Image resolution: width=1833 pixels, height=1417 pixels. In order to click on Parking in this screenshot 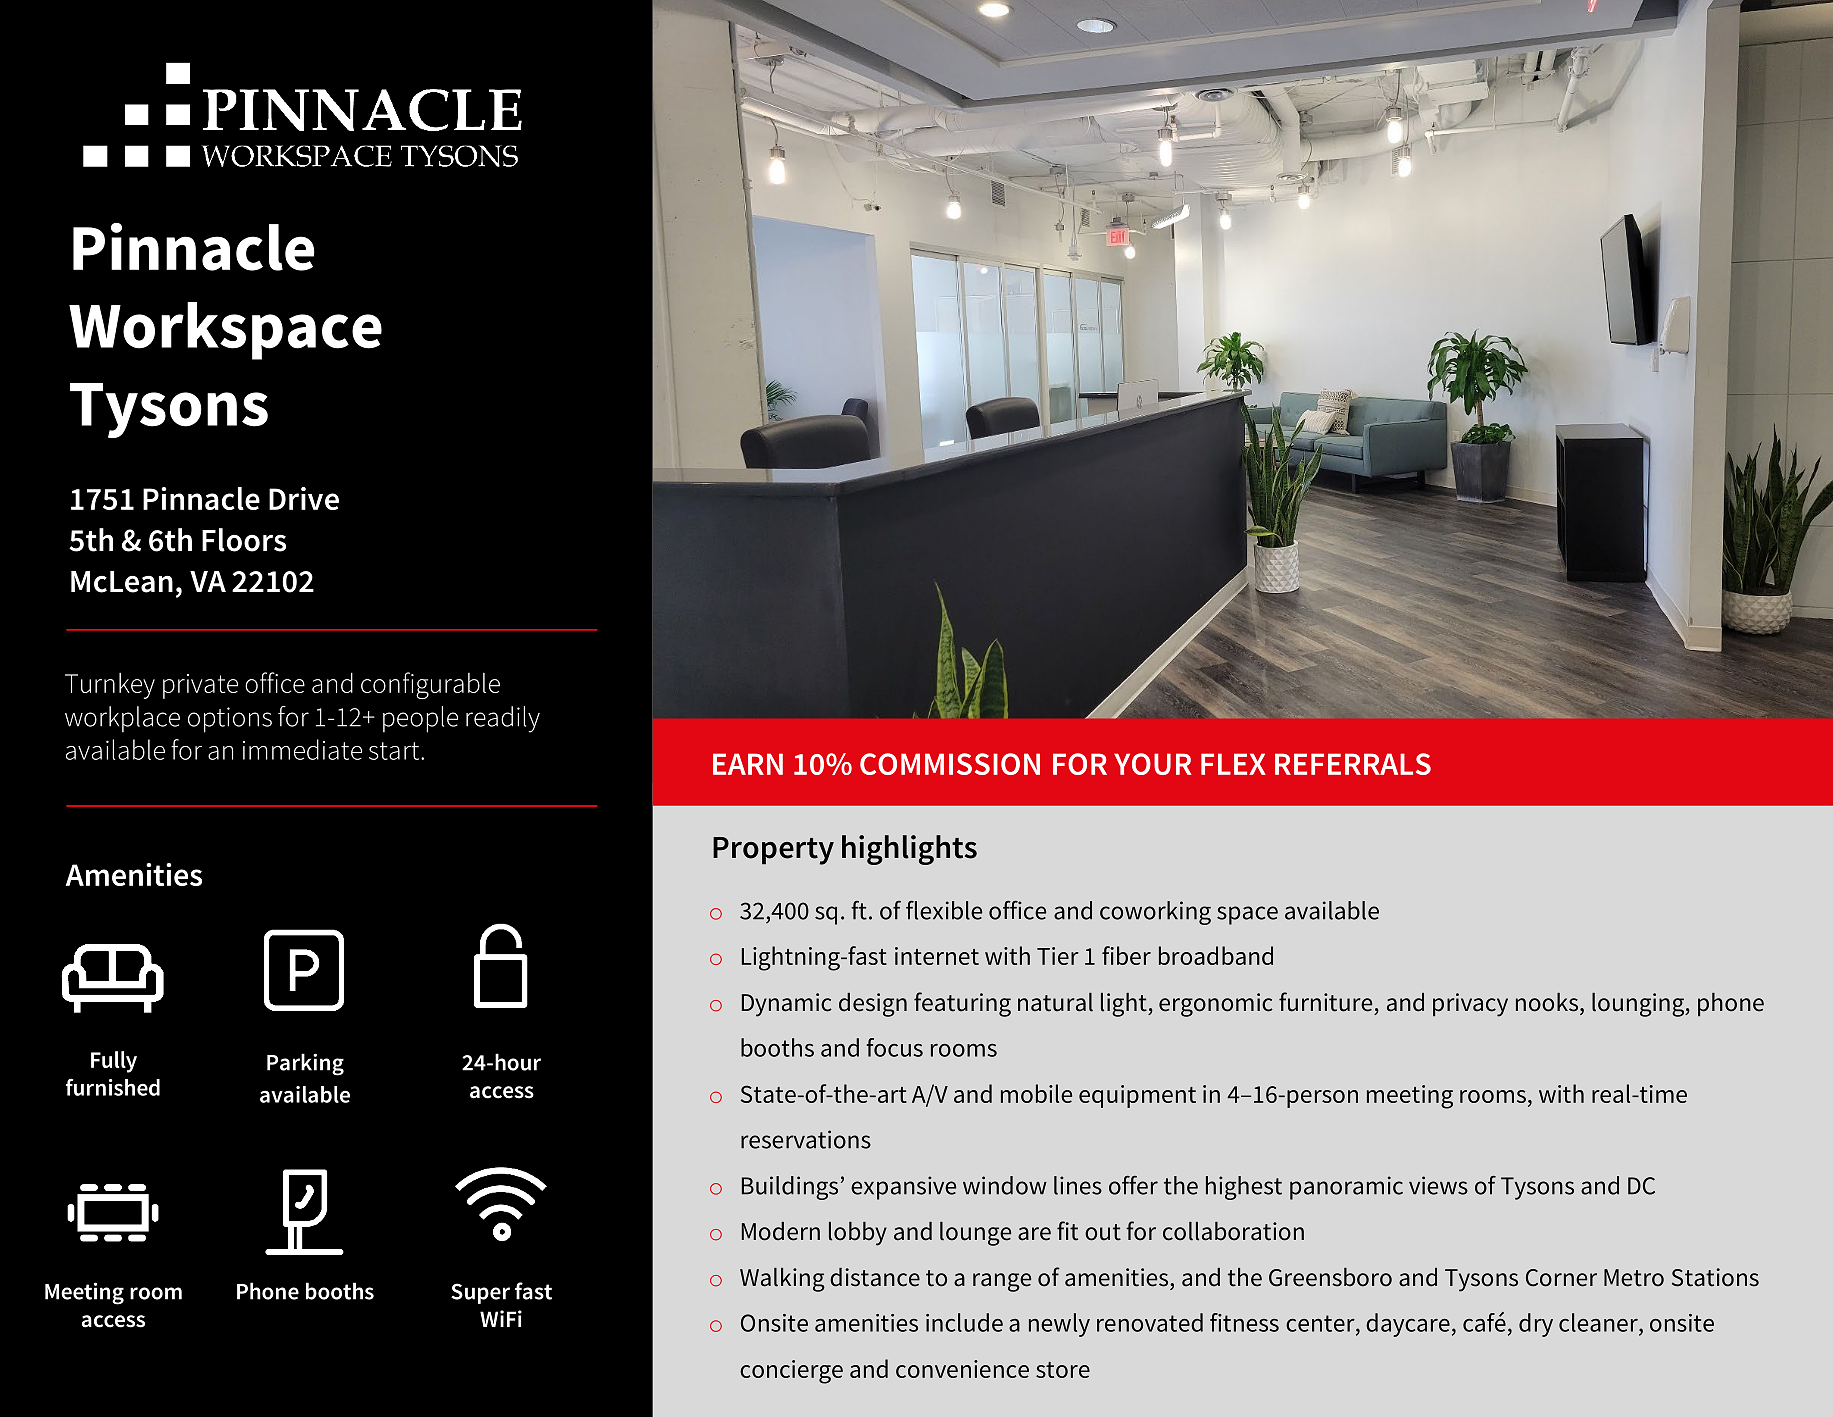, I will do `click(305, 1064)`.
